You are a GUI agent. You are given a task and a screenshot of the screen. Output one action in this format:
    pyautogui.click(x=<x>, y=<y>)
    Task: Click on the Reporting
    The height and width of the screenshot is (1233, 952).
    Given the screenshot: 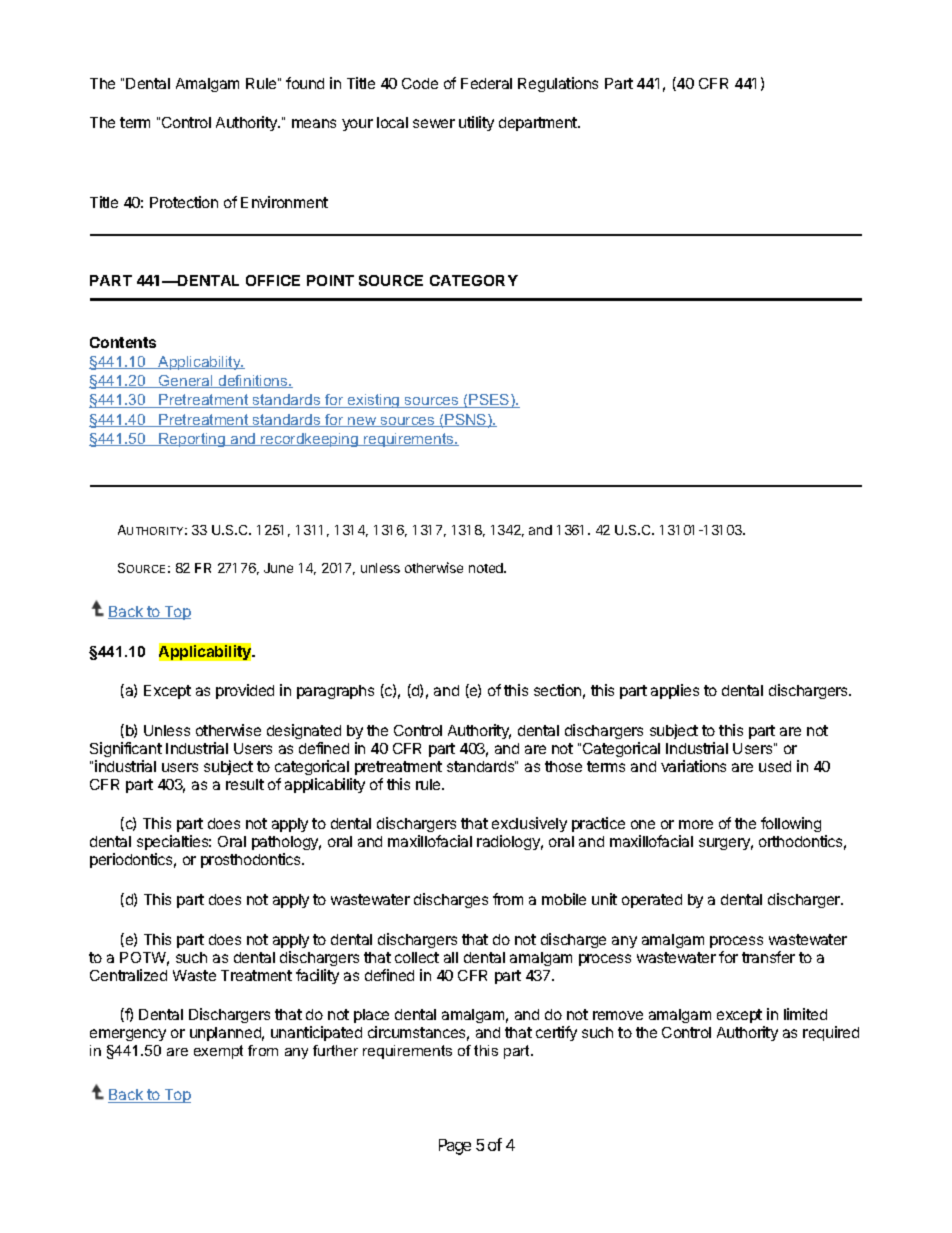 What is the action you would take?
    pyautogui.click(x=192, y=440)
